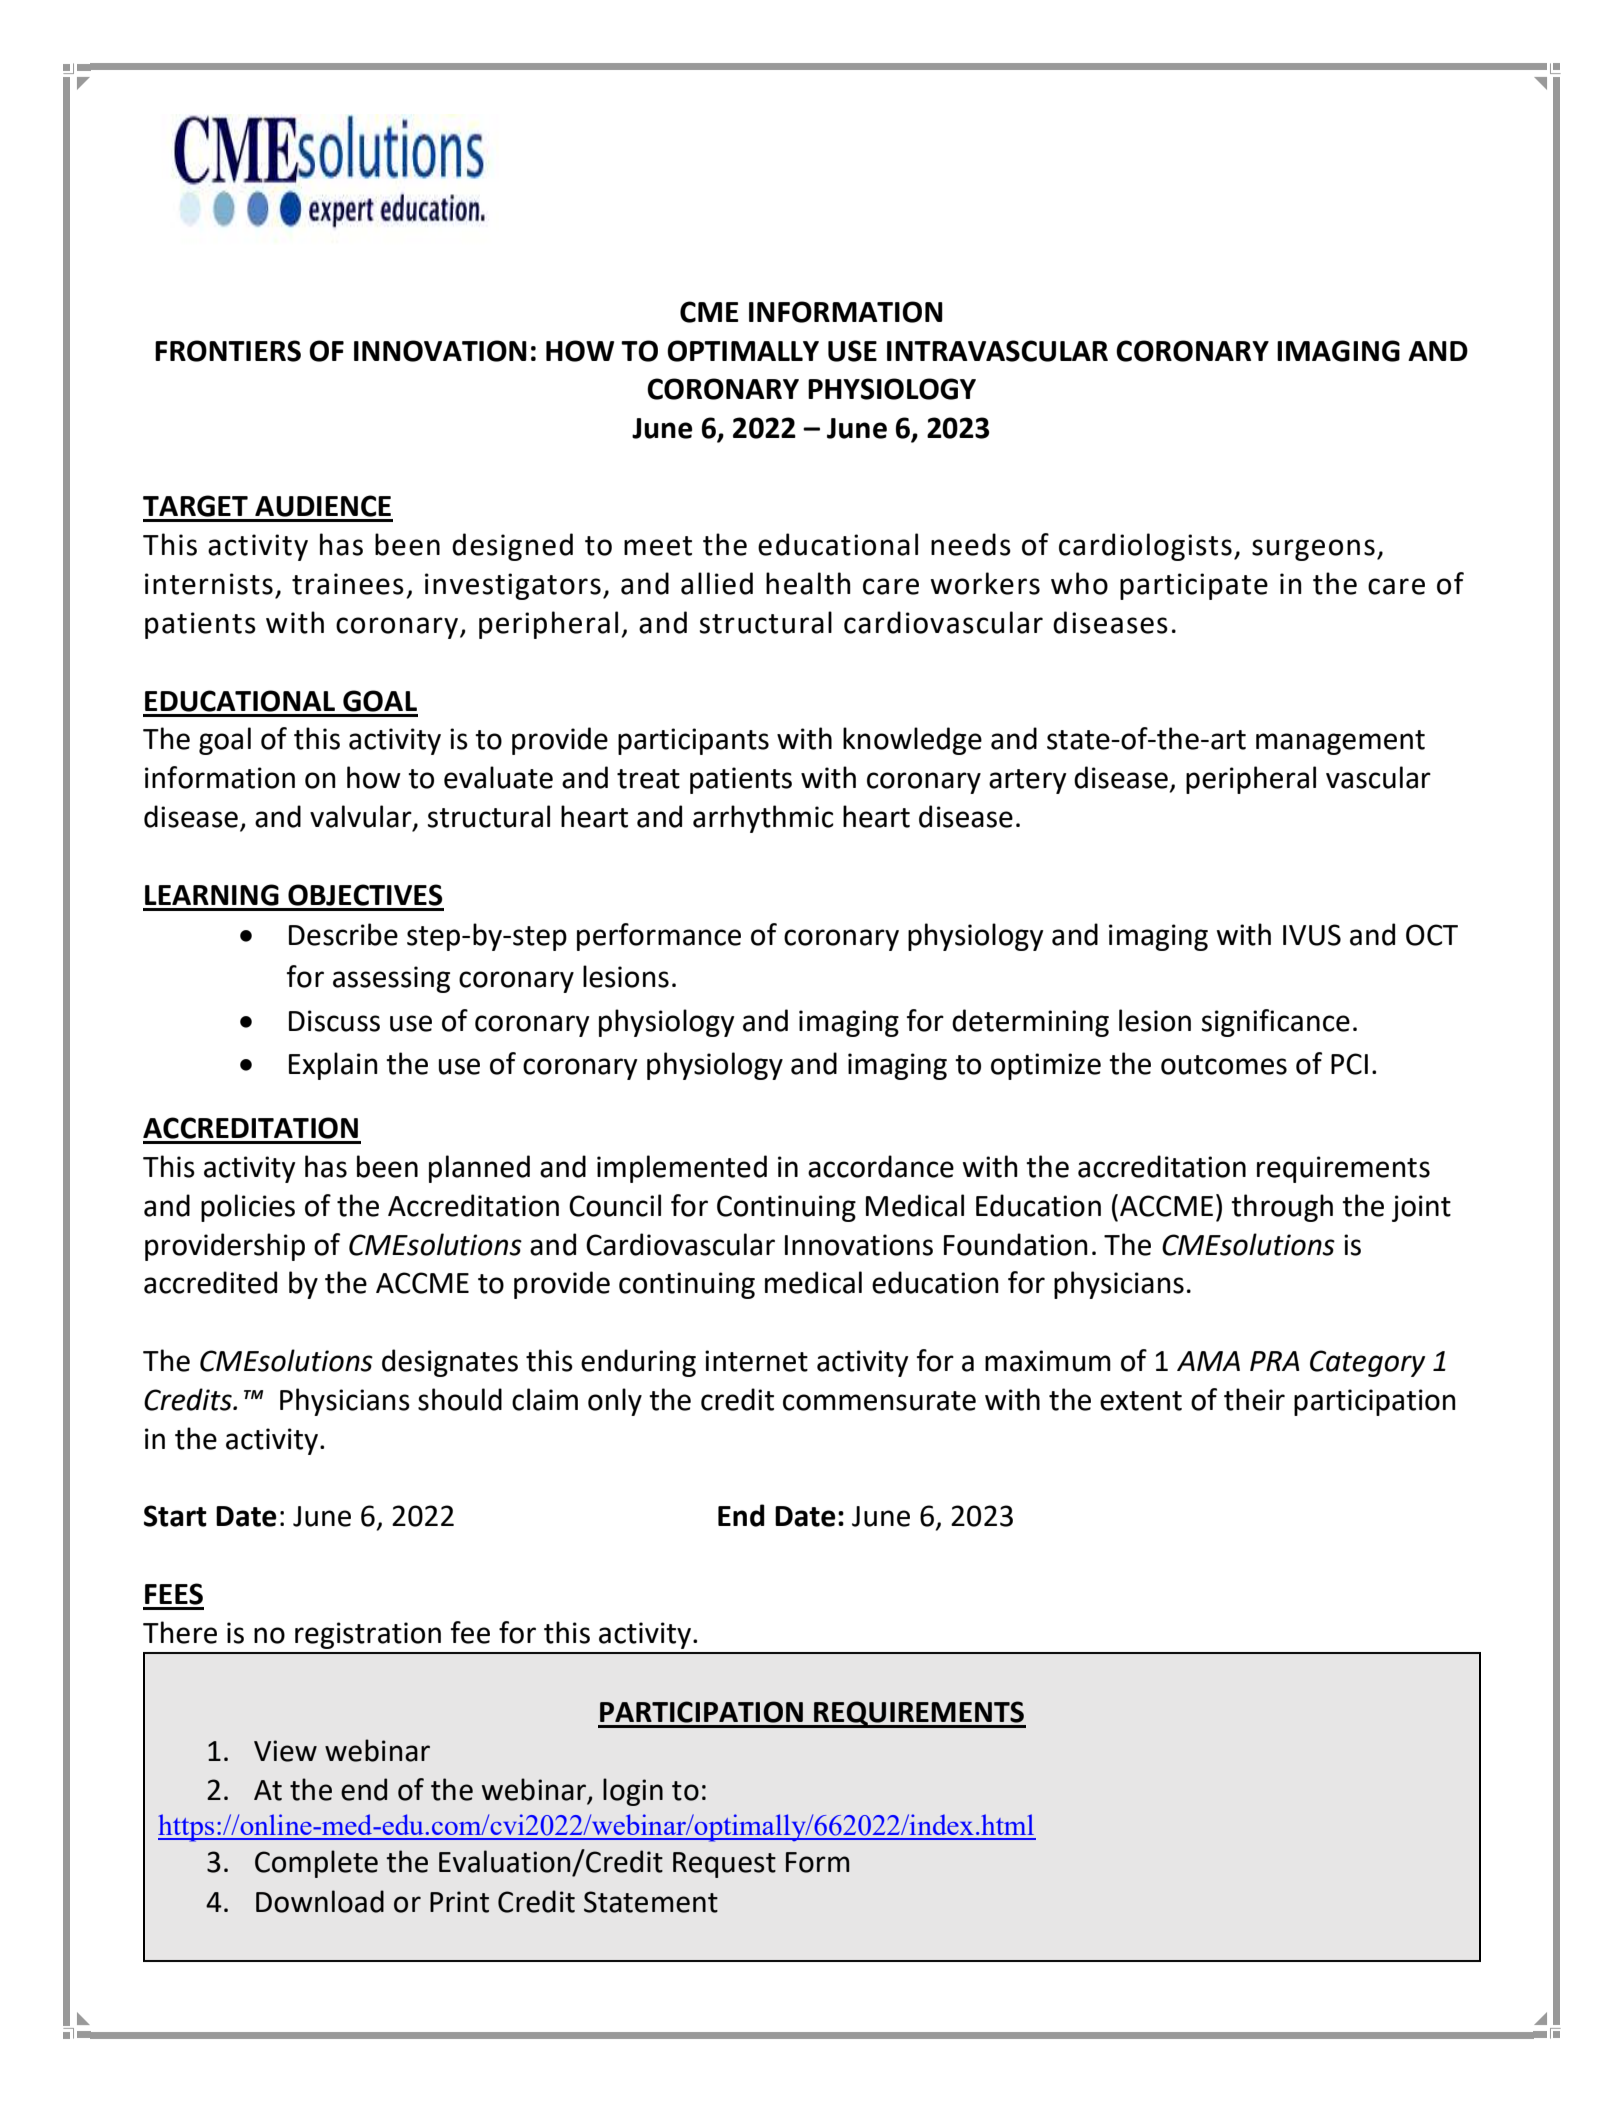  What do you see at coordinates (724, 1865) in the screenshot?
I see `Request` at bounding box center [724, 1865].
